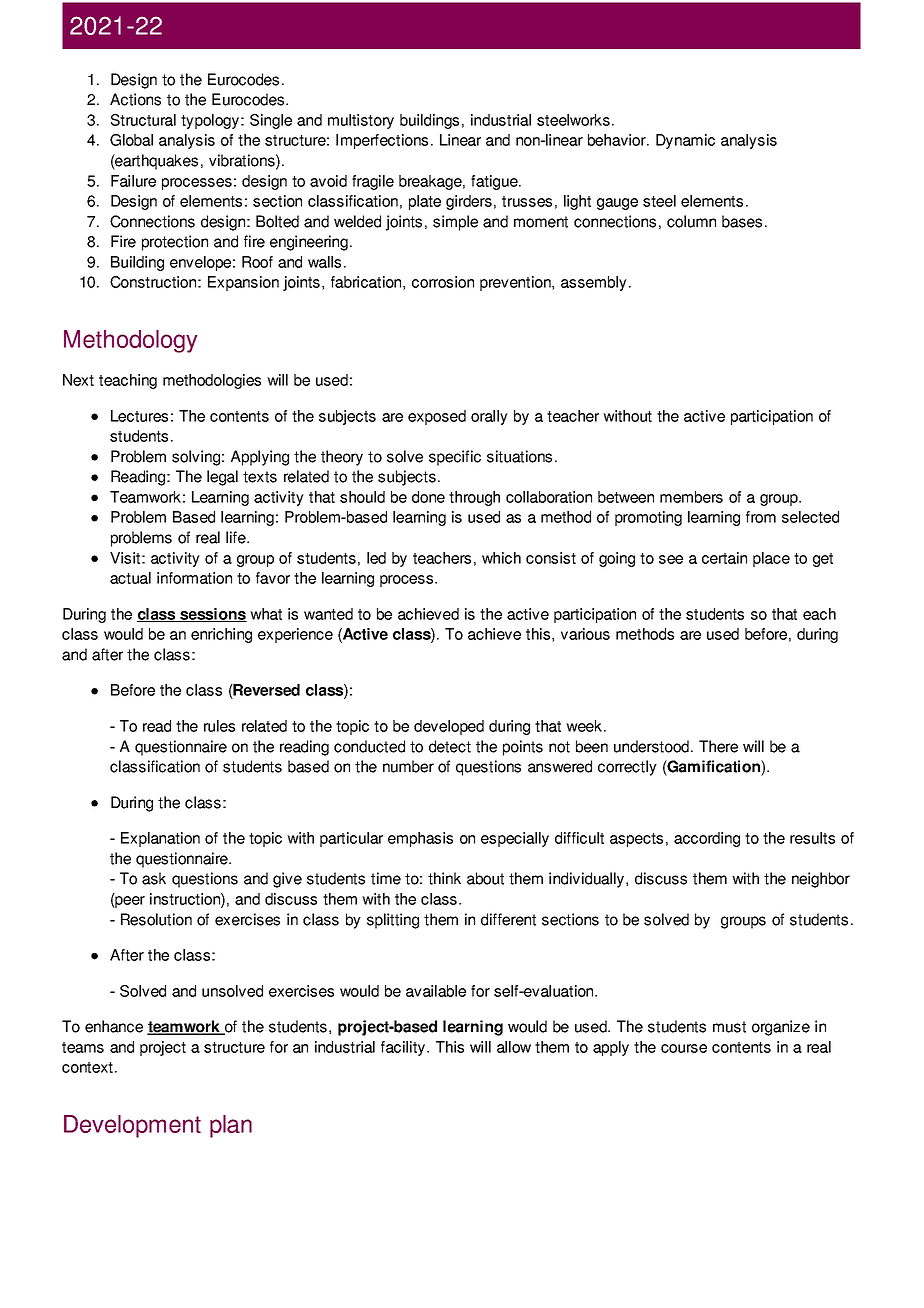 The width and height of the screenshot is (924, 1308). What do you see at coordinates (501, 558) in the screenshot?
I see `which` at bounding box center [501, 558].
